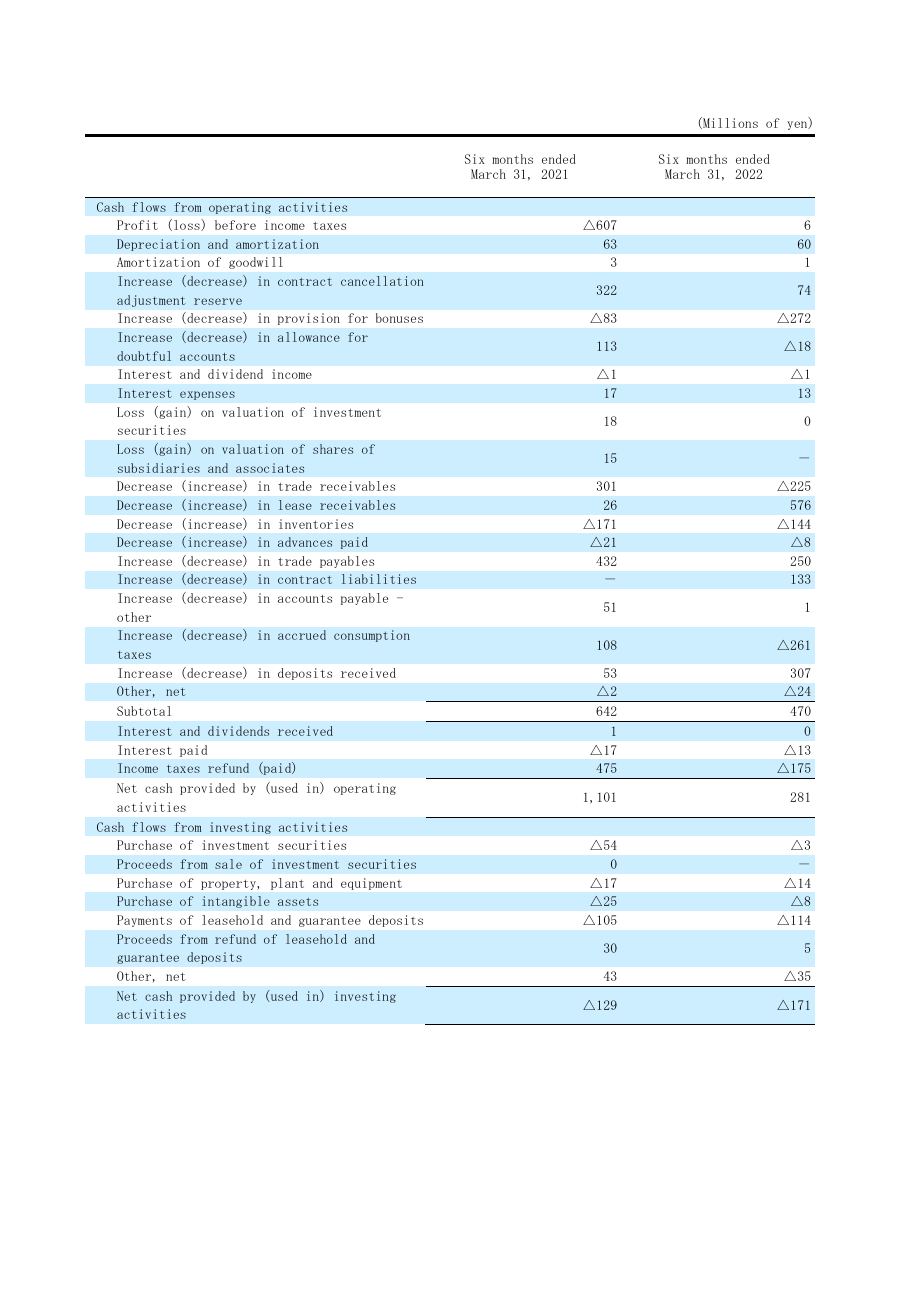 The image size is (924, 1308). I want to click on shares, so click(333, 449).
